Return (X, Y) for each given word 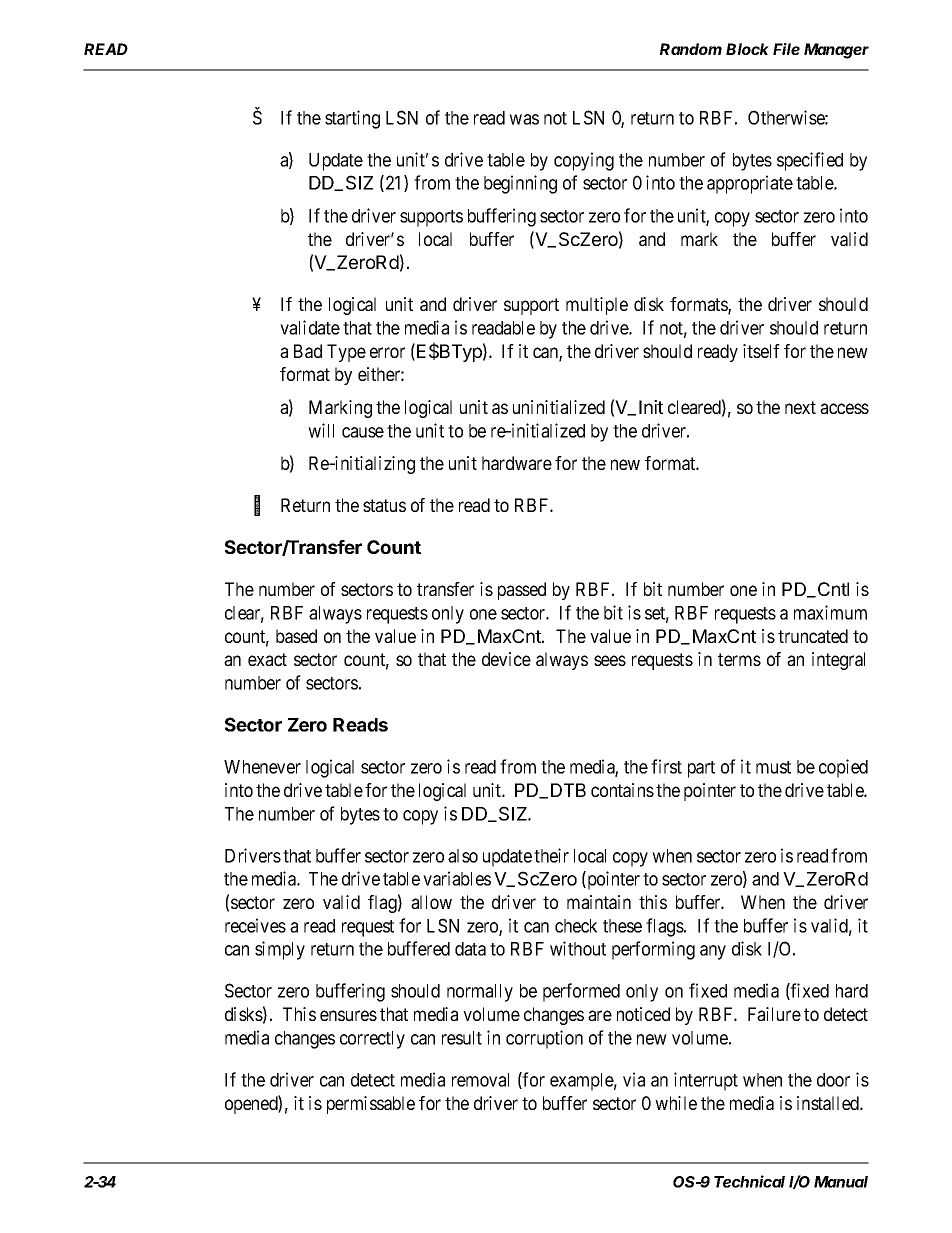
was (524, 119)
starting (352, 119)
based (296, 636)
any (713, 952)
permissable (371, 1105)
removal (480, 1080)
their (551, 855)
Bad (308, 351)
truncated (813, 636)
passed (522, 591)
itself (761, 351)
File (786, 49)
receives (255, 925)
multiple (597, 306)
